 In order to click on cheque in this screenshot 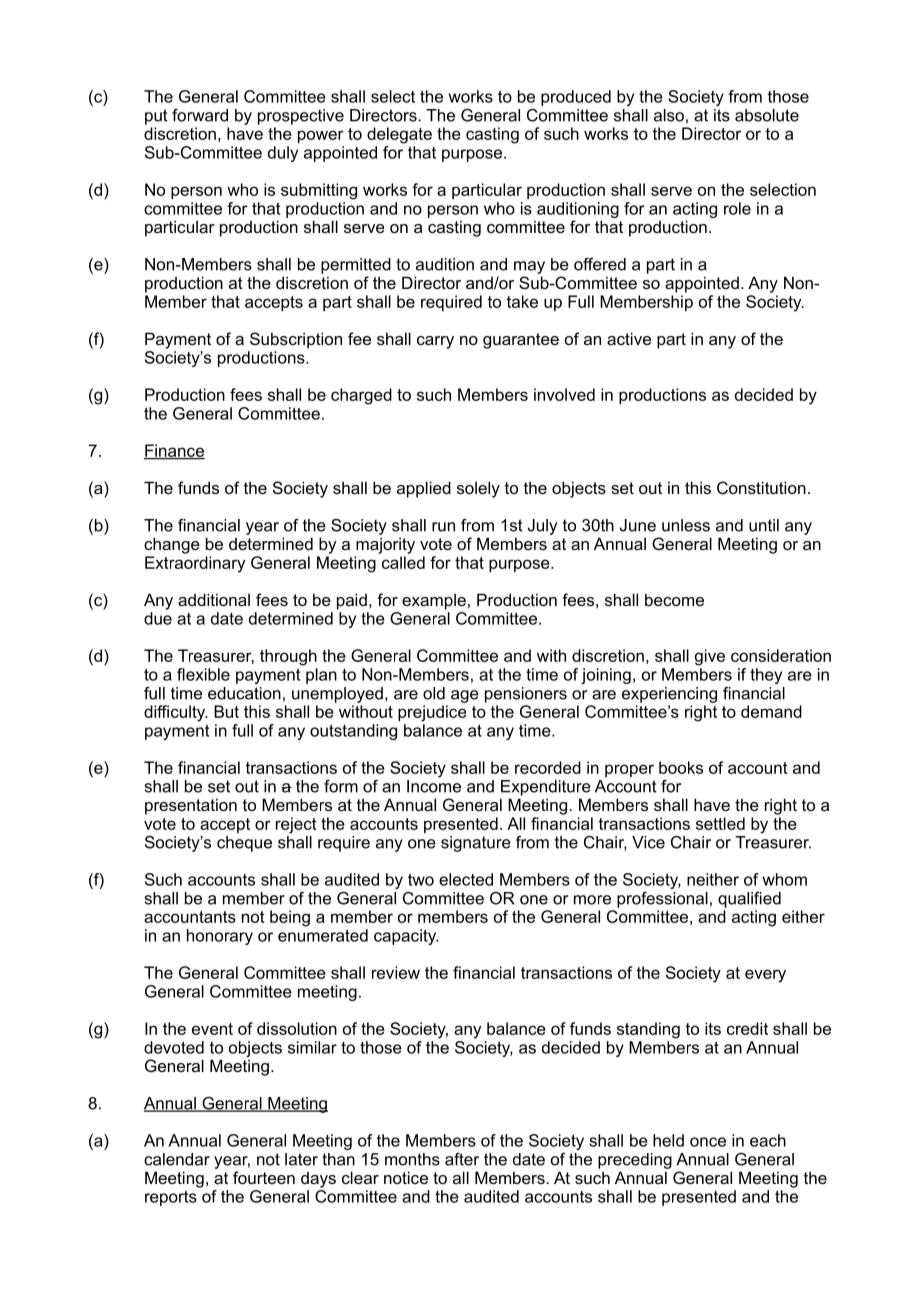, I will do `click(244, 844)`.
